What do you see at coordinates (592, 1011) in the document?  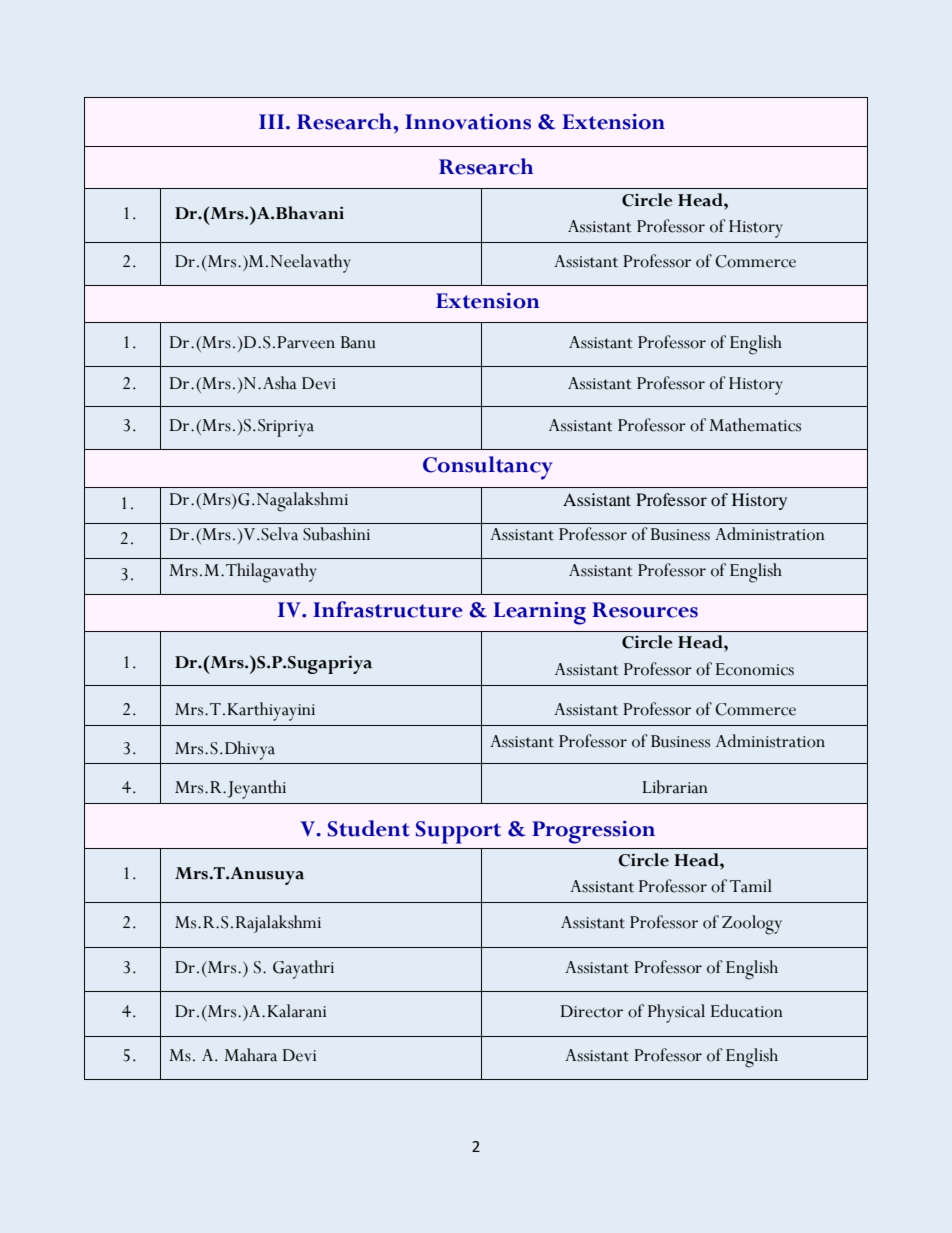 I see `Director` at bounding box center [592, 1011].
